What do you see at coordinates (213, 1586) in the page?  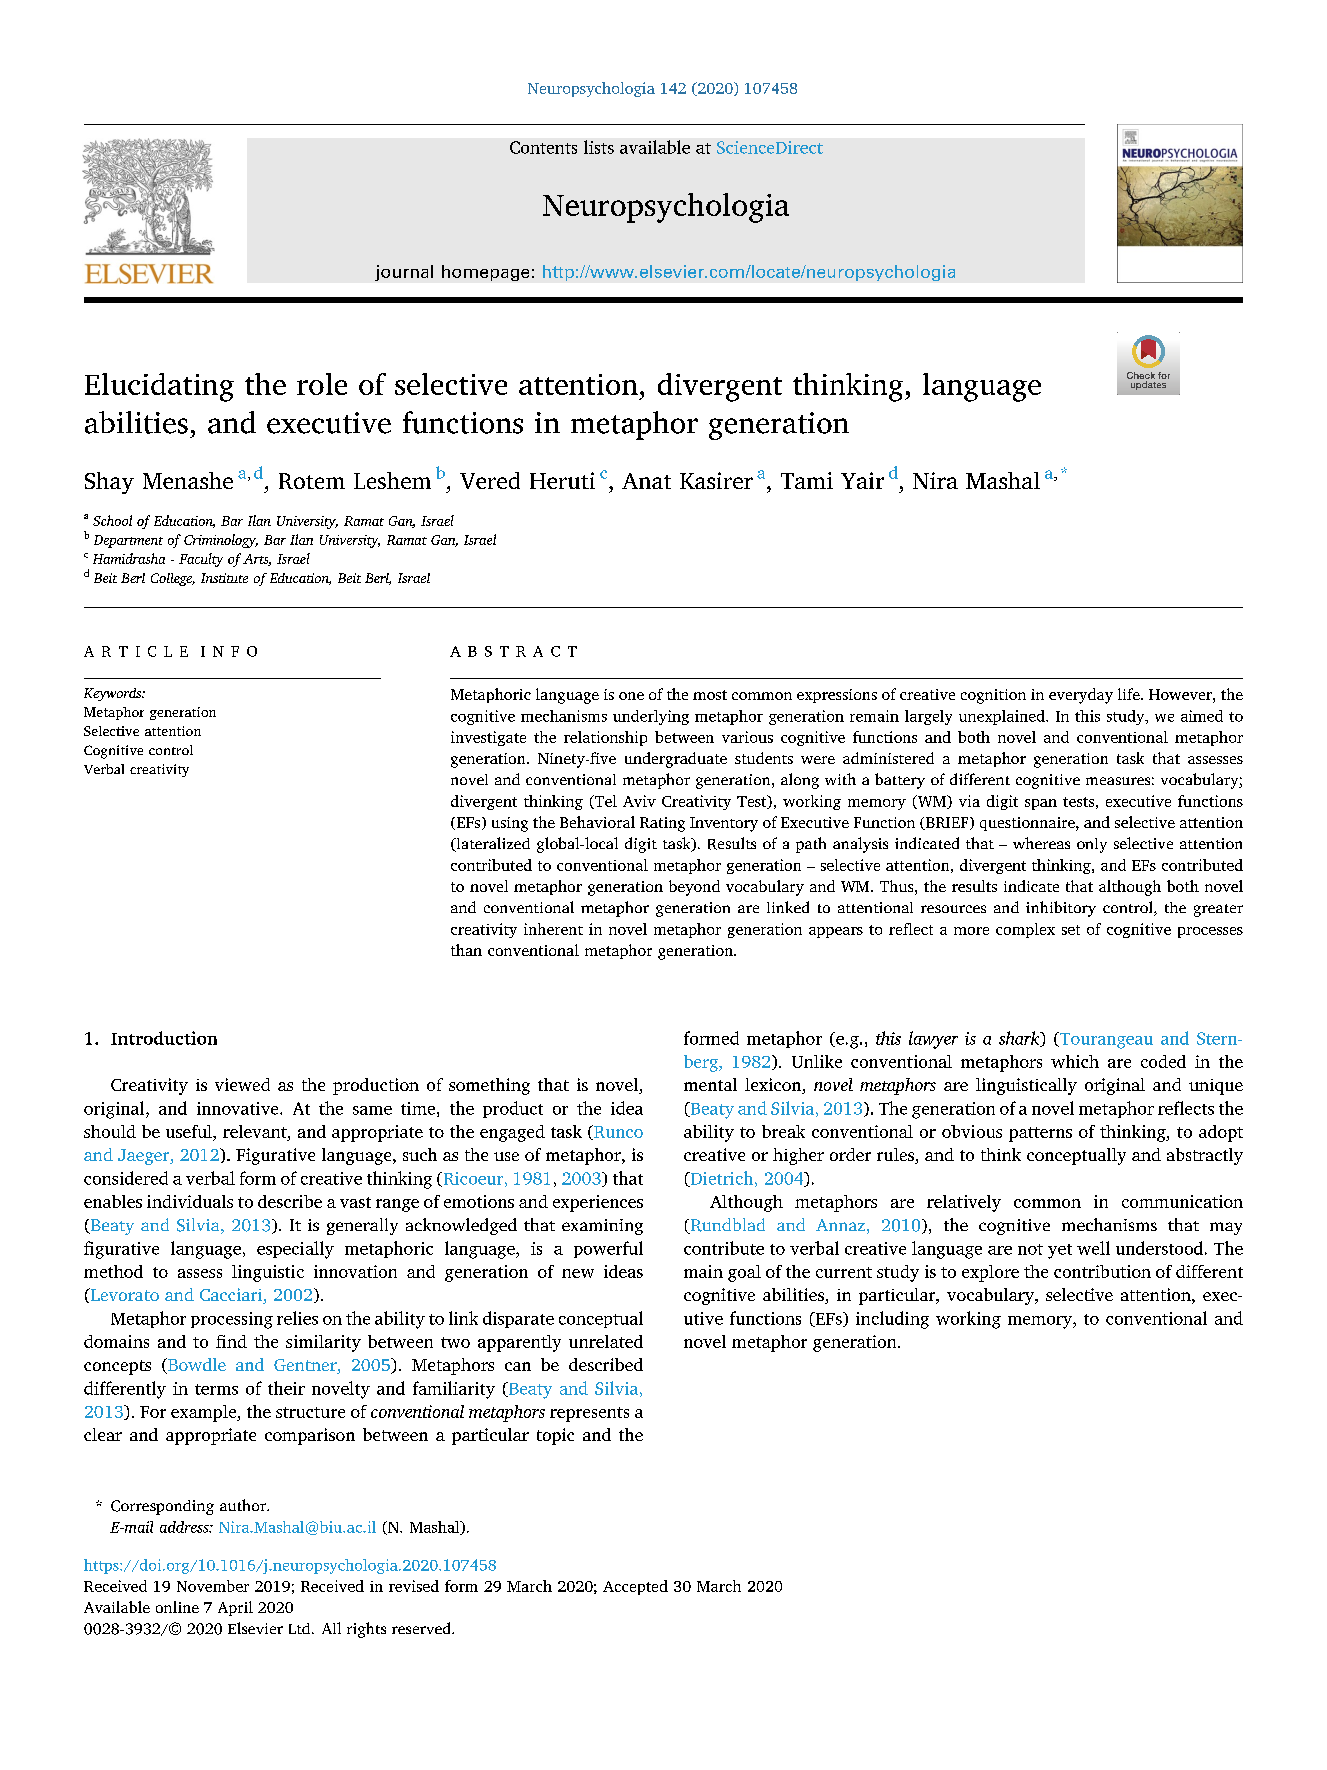 I see `November` at bounding box center [213, 1586].
